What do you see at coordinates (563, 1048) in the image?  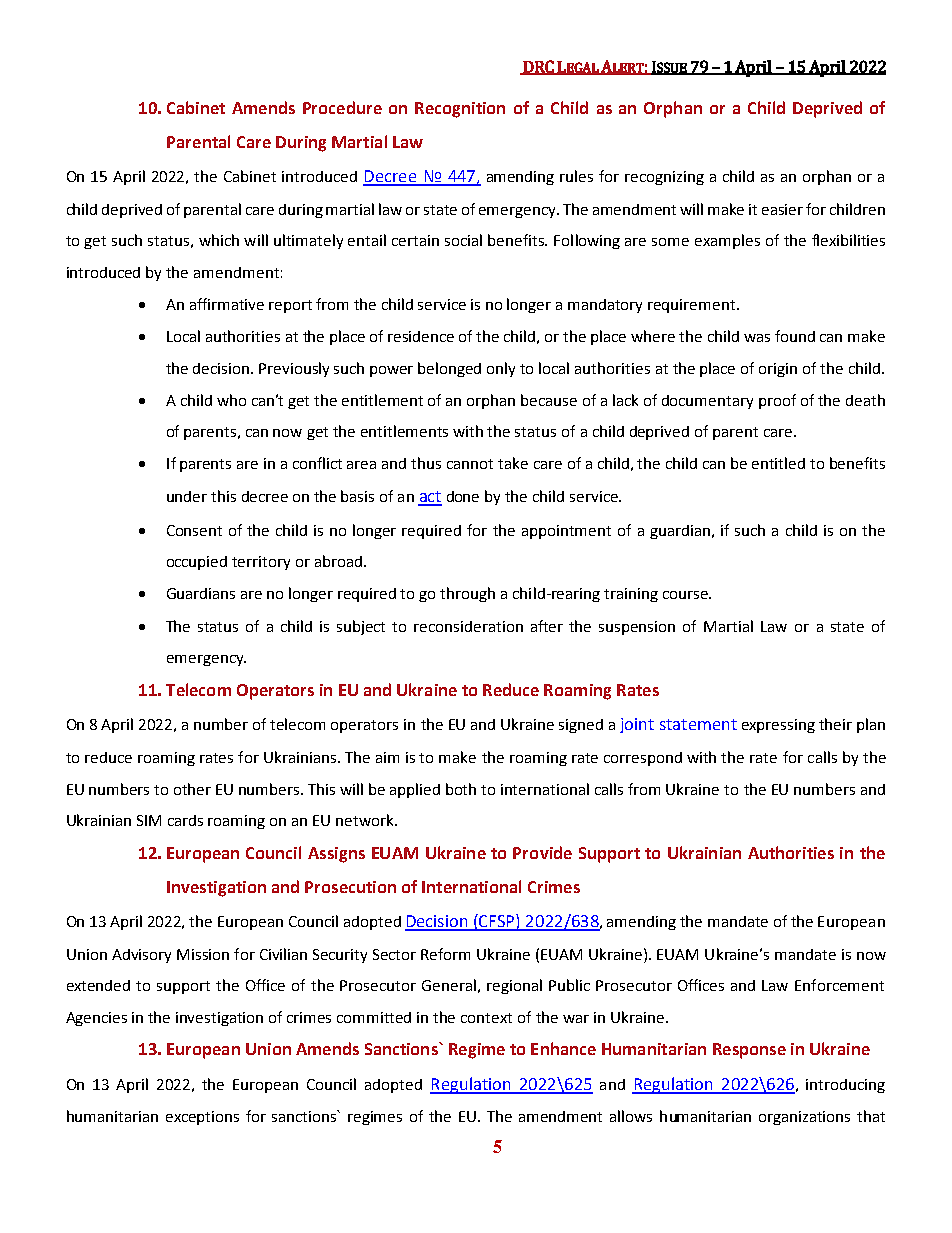 I see `Enhance` at bounding box center [563, 1048].
